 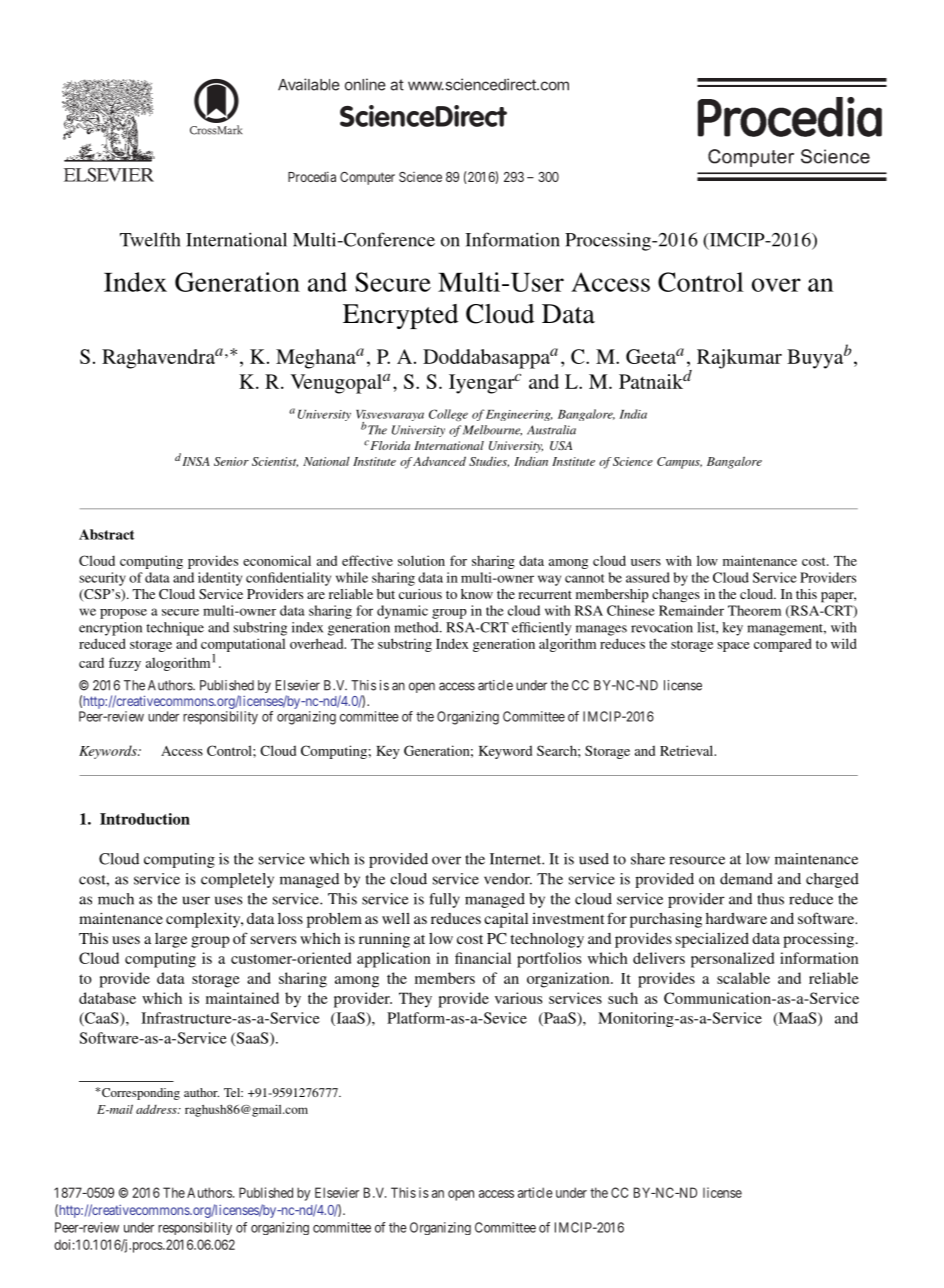 I want to click on online, so click(x=365, y=84).
